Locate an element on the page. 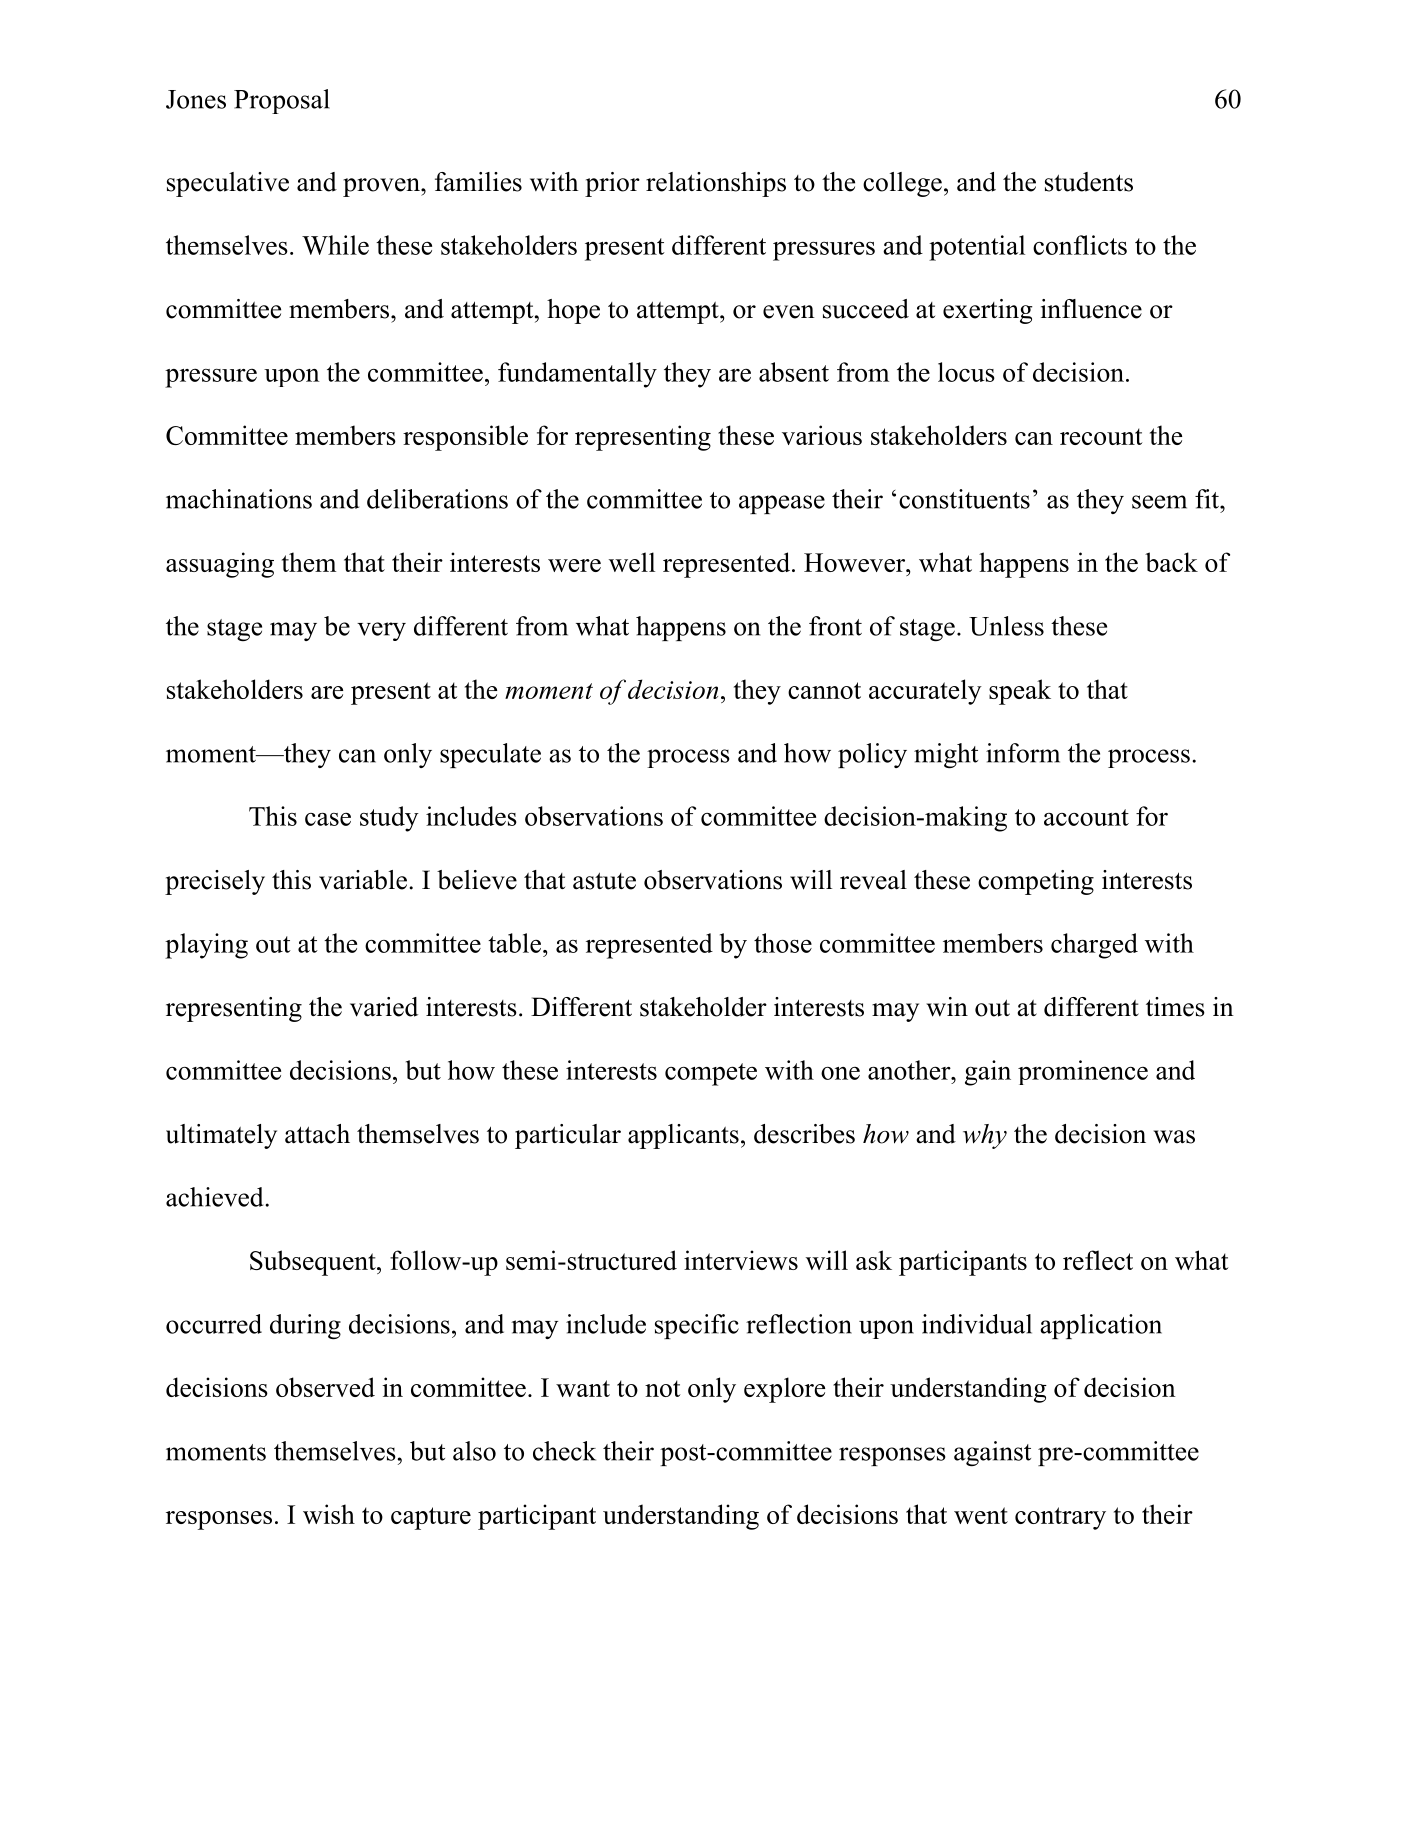 The width and height of the page is (1407, 1821). Proposal is located at coordinates (282, 101).
